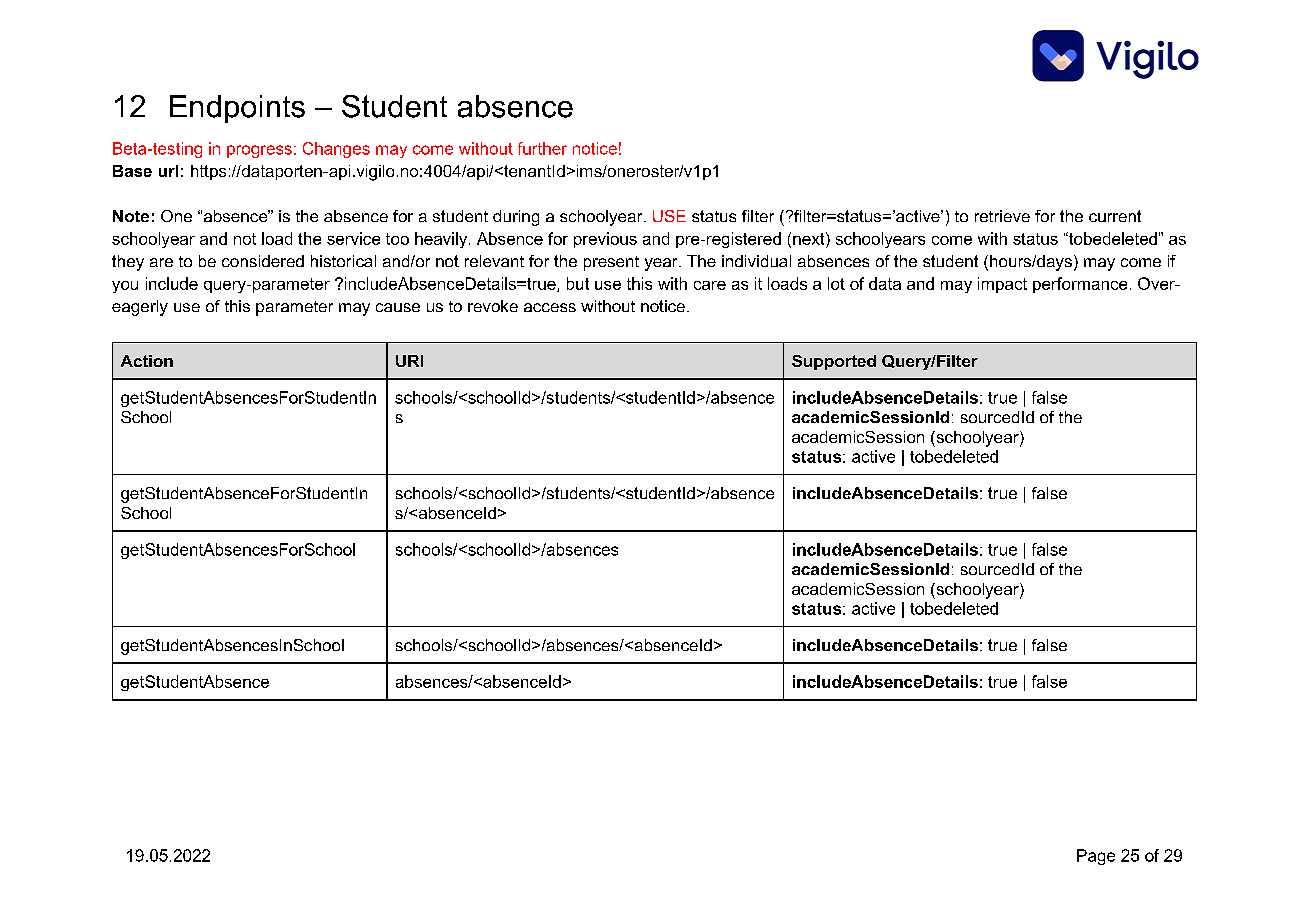  Describe the element at coordinates (147, 361) in the image. I see `Action` at that location.
